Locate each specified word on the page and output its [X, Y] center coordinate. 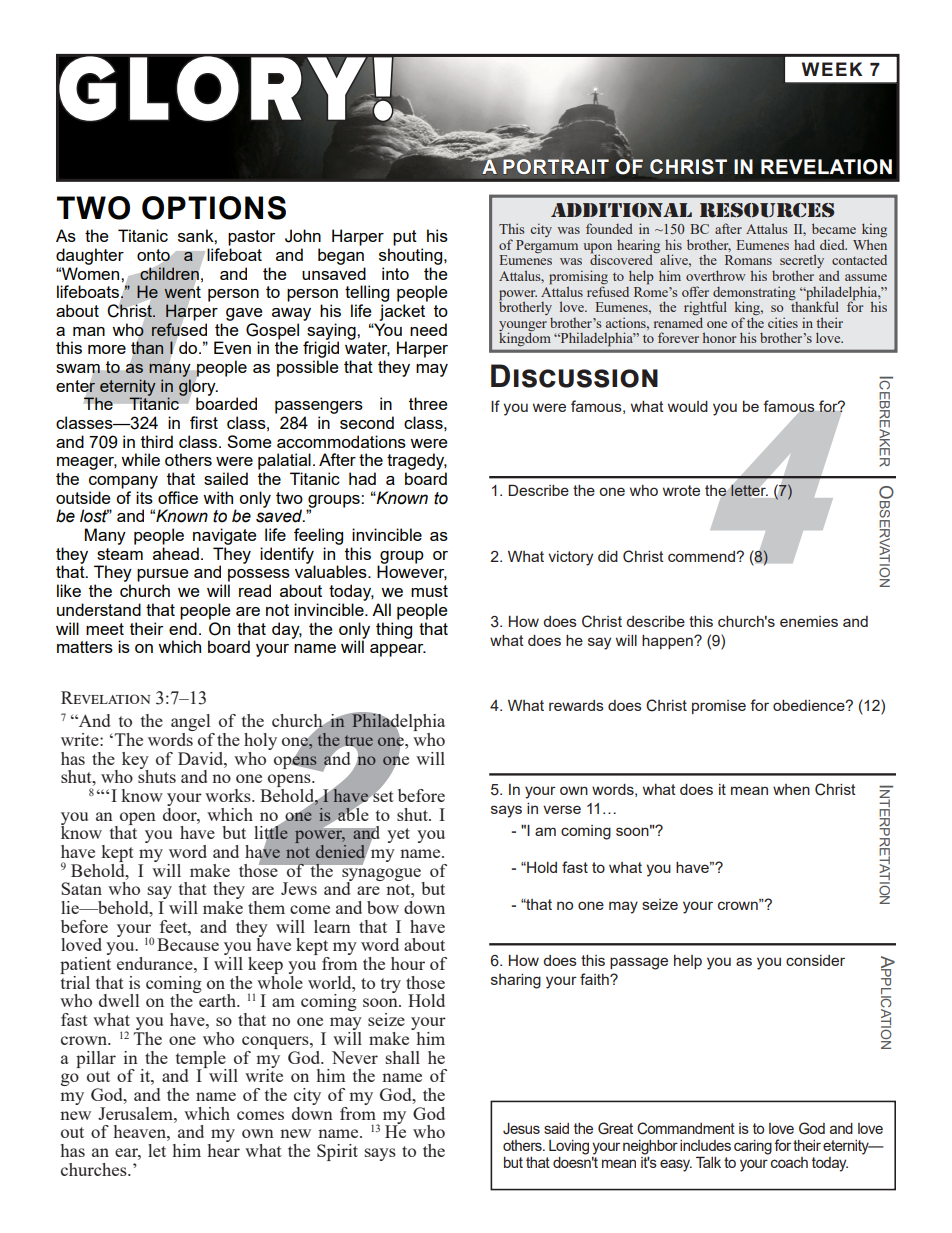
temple [201, 1060]
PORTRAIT [556, 166]
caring [753, 1147]
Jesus [521, 1129]
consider [815, 960]
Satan [81, 888]
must [429, 591]
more [107, 349]
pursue [163, 575]
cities [783, 322]
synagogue [383, 875]
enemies [809, 621]
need [428, 329]
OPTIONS [214, 208]
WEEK [832, 69]
